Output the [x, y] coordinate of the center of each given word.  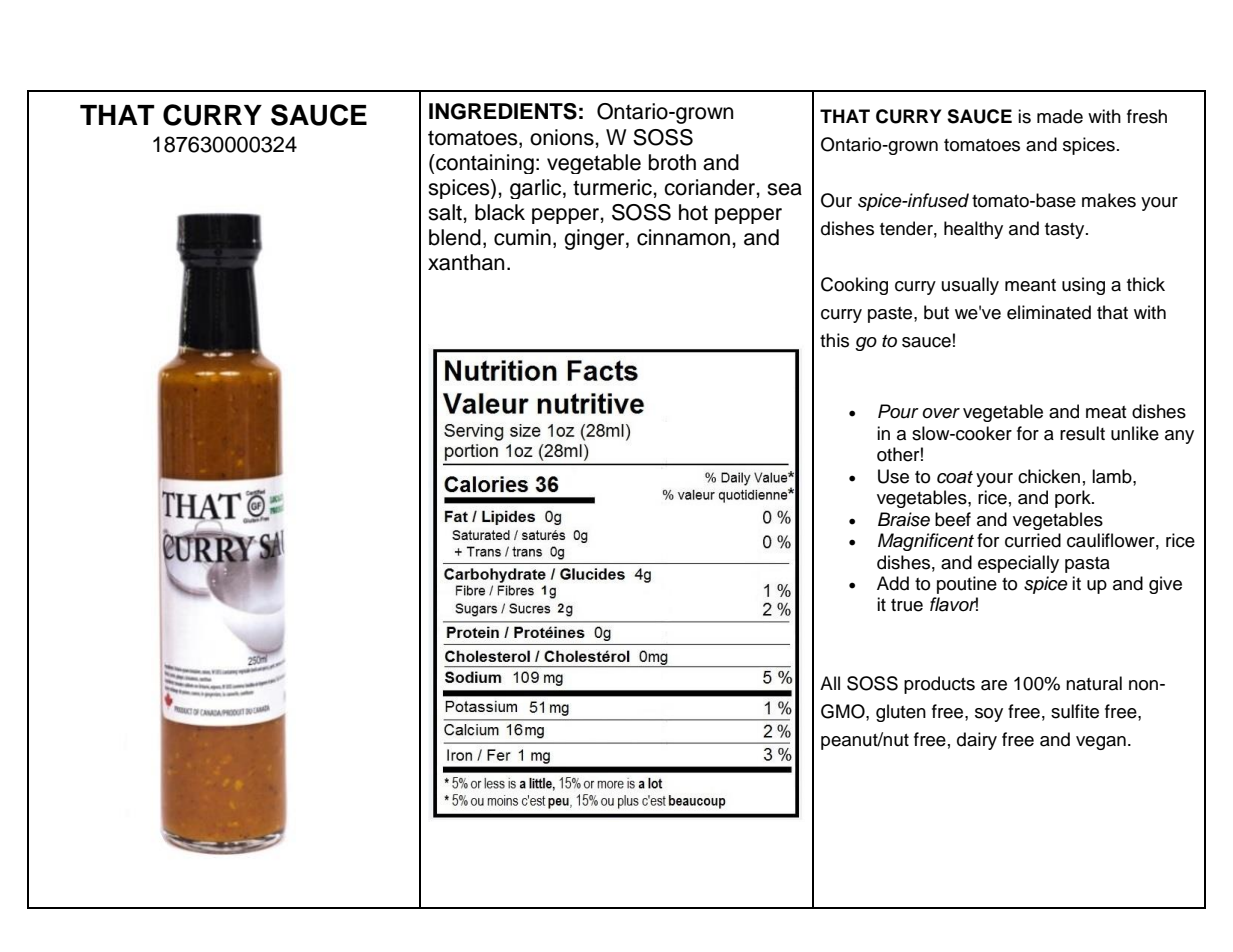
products [939, 685]
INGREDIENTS [503, 111]
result [1082, 433]
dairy [977, 741]
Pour [898, 411]
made [1060, 116]
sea [784, 189]
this [834, 340]
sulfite [1075, 711]
